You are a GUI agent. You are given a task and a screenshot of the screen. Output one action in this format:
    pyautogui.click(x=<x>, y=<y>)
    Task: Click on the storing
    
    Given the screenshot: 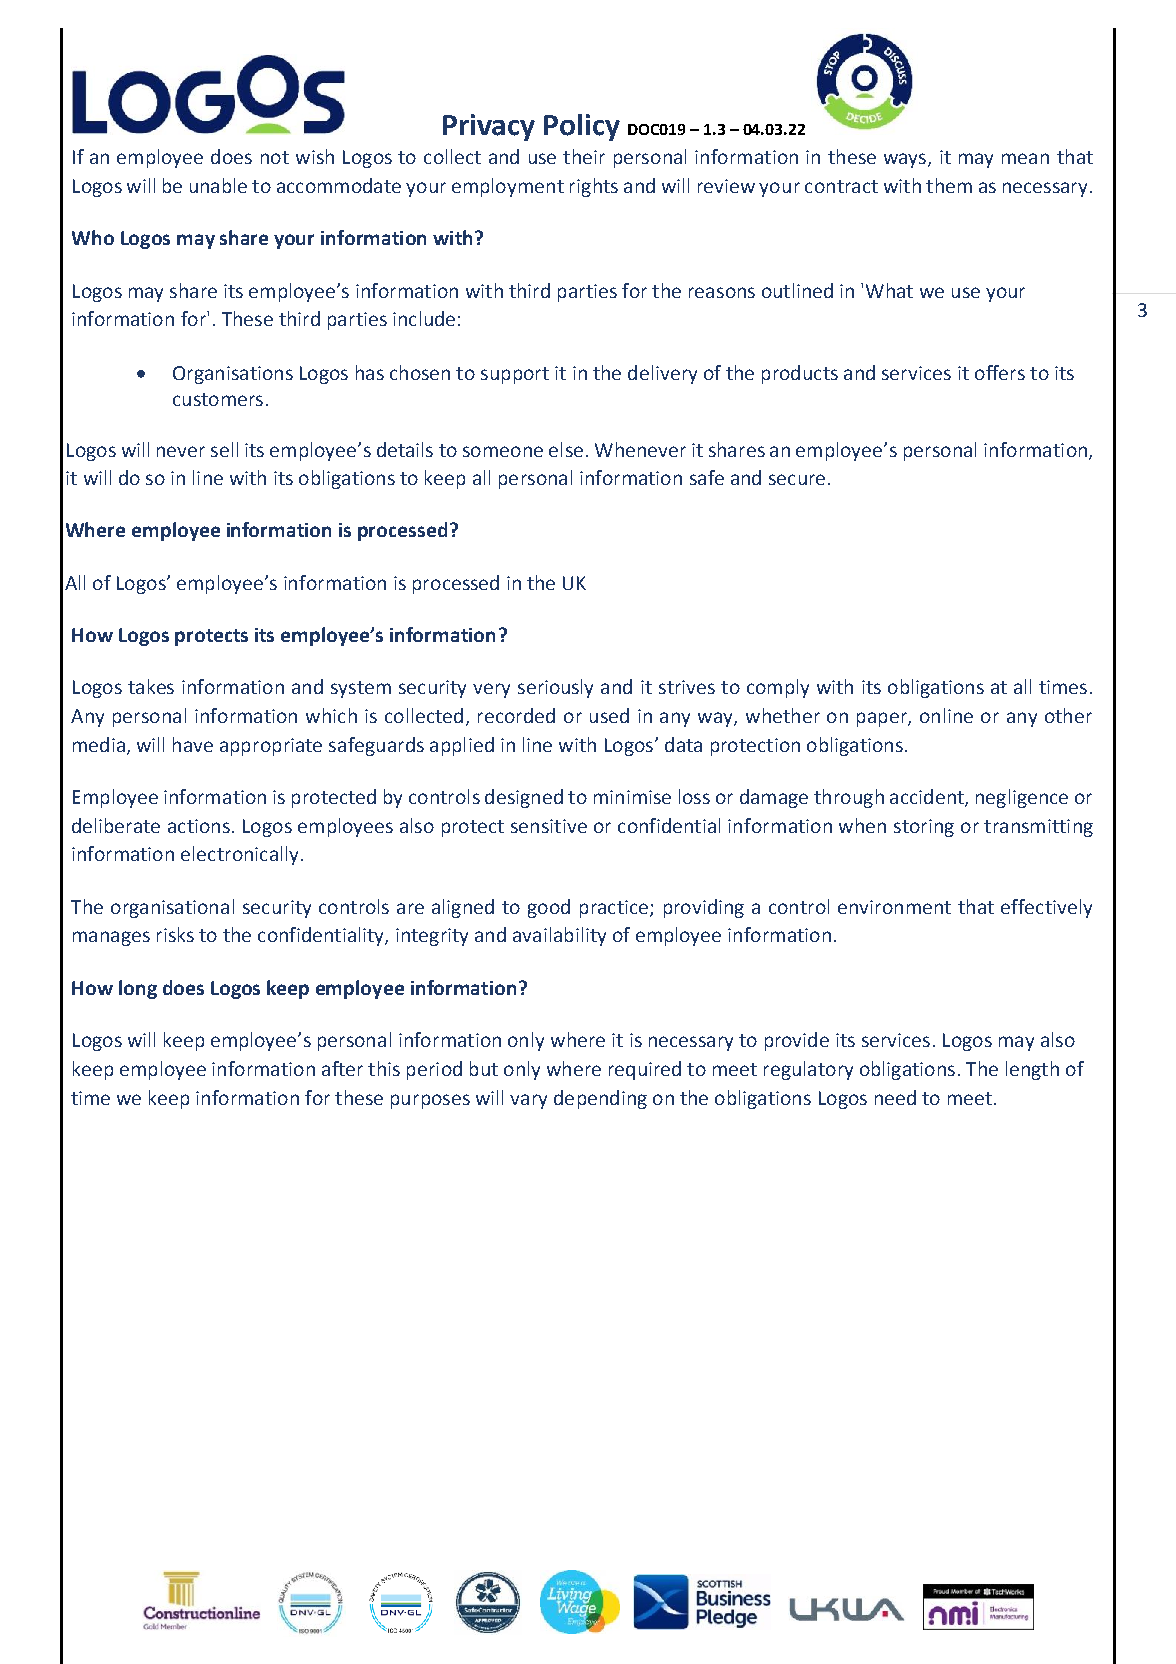 What is the action you would take?
    pyautogui.click(x=924, y=828)
